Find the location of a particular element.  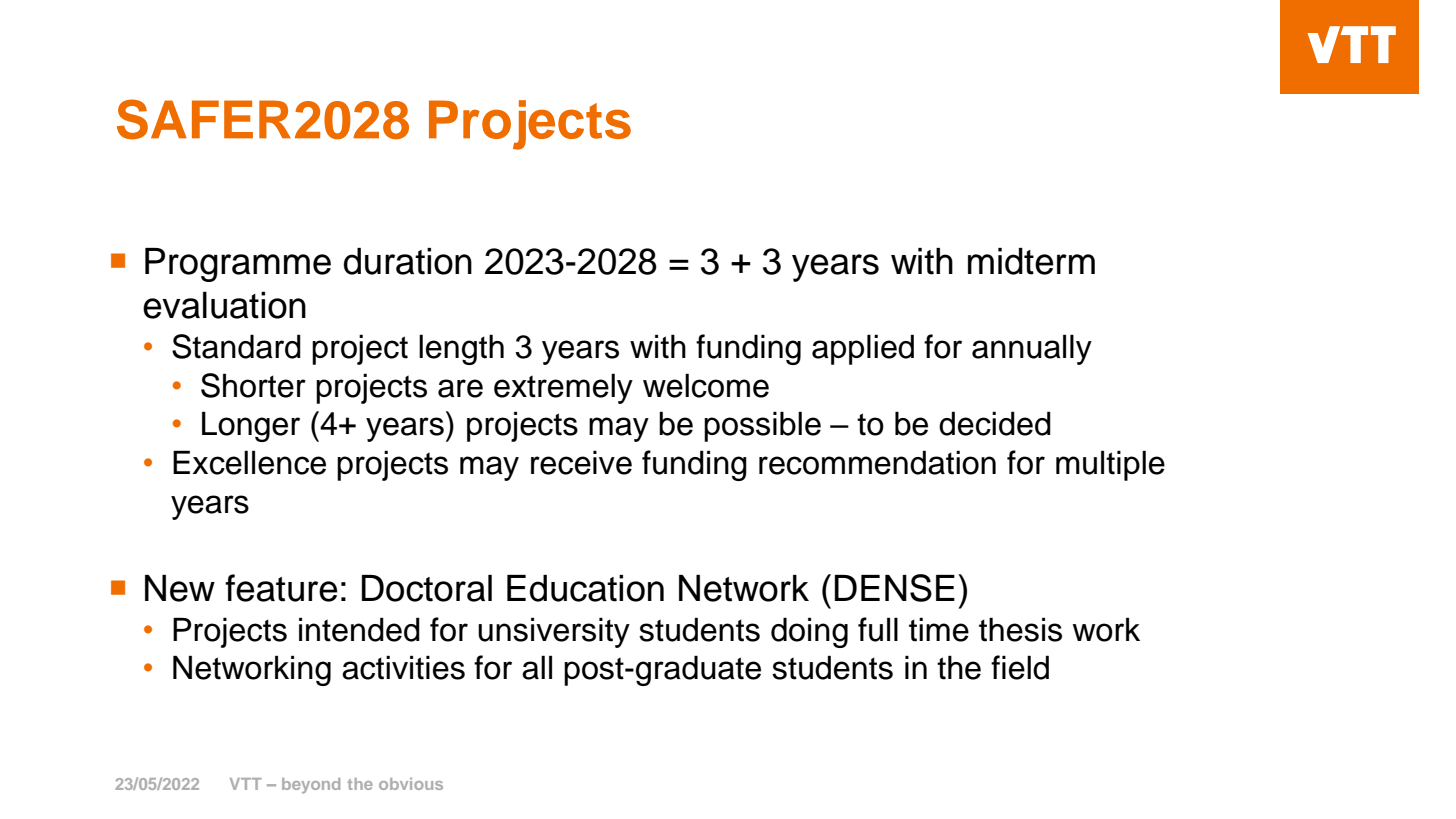

beyond is located at coordinates (311, 786).
